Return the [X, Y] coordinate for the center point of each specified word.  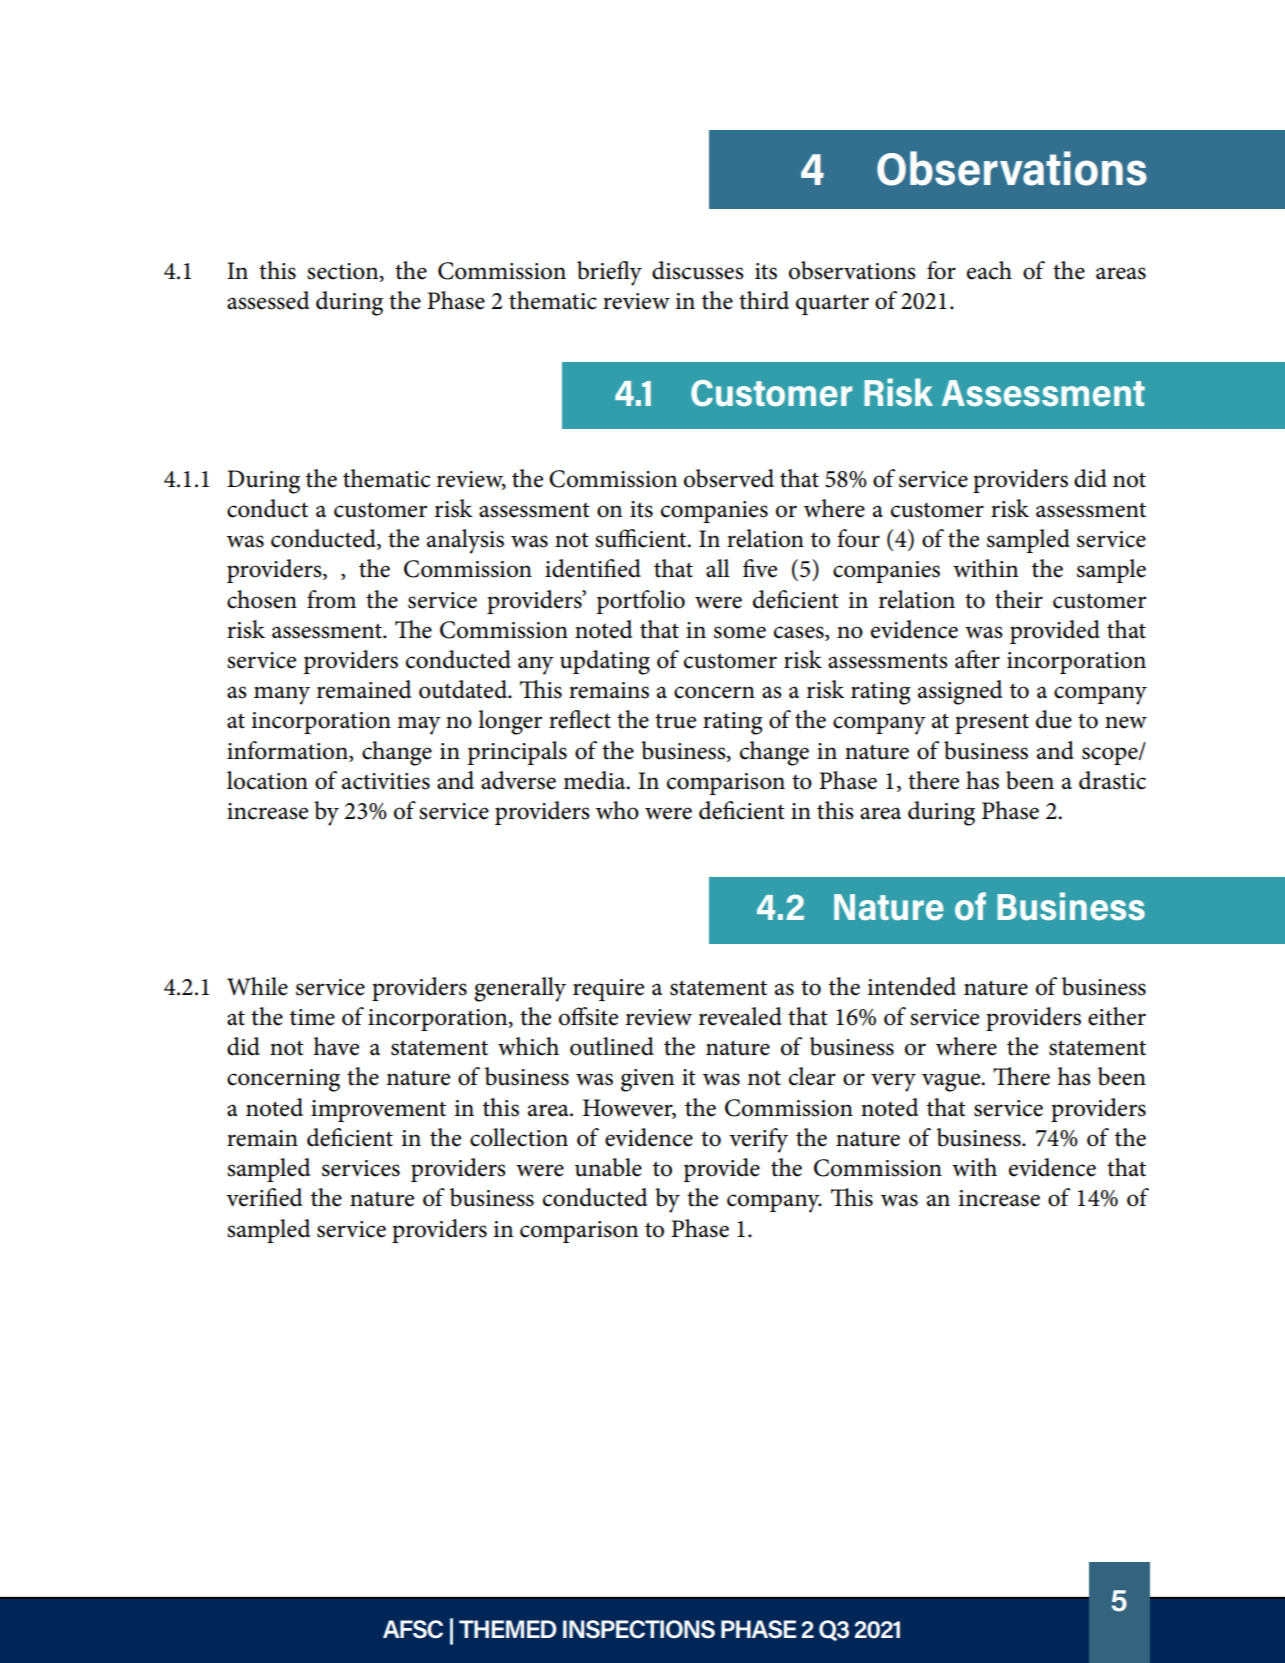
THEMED [508, 1629]
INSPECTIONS [639, 1629]
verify [758, 1140]
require [608, 990]
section [344, 272]
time [312, 1017]
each [989, 270]
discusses [698, 270]
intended [912, 986]
